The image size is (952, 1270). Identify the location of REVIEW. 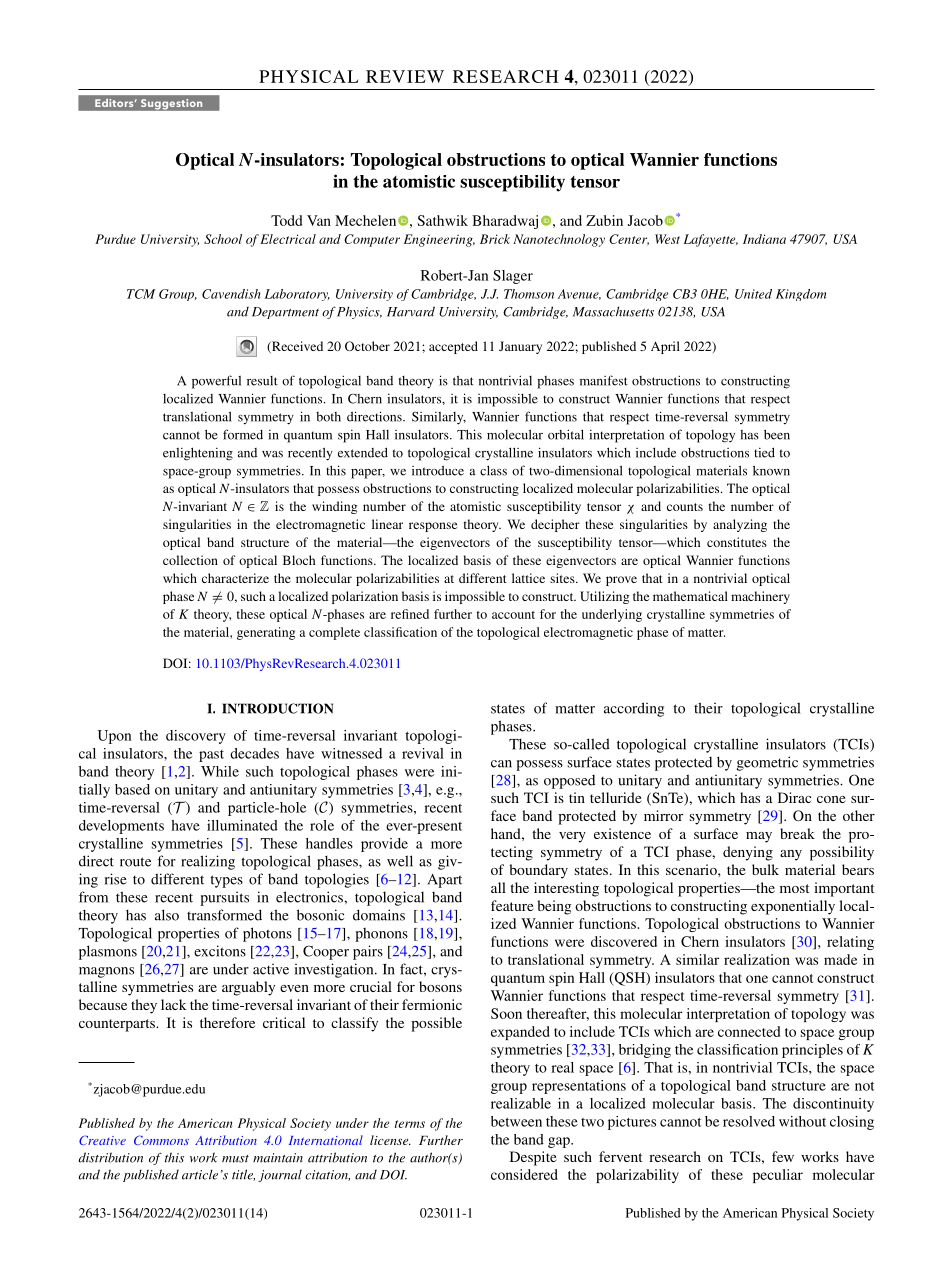
(405, 76).
